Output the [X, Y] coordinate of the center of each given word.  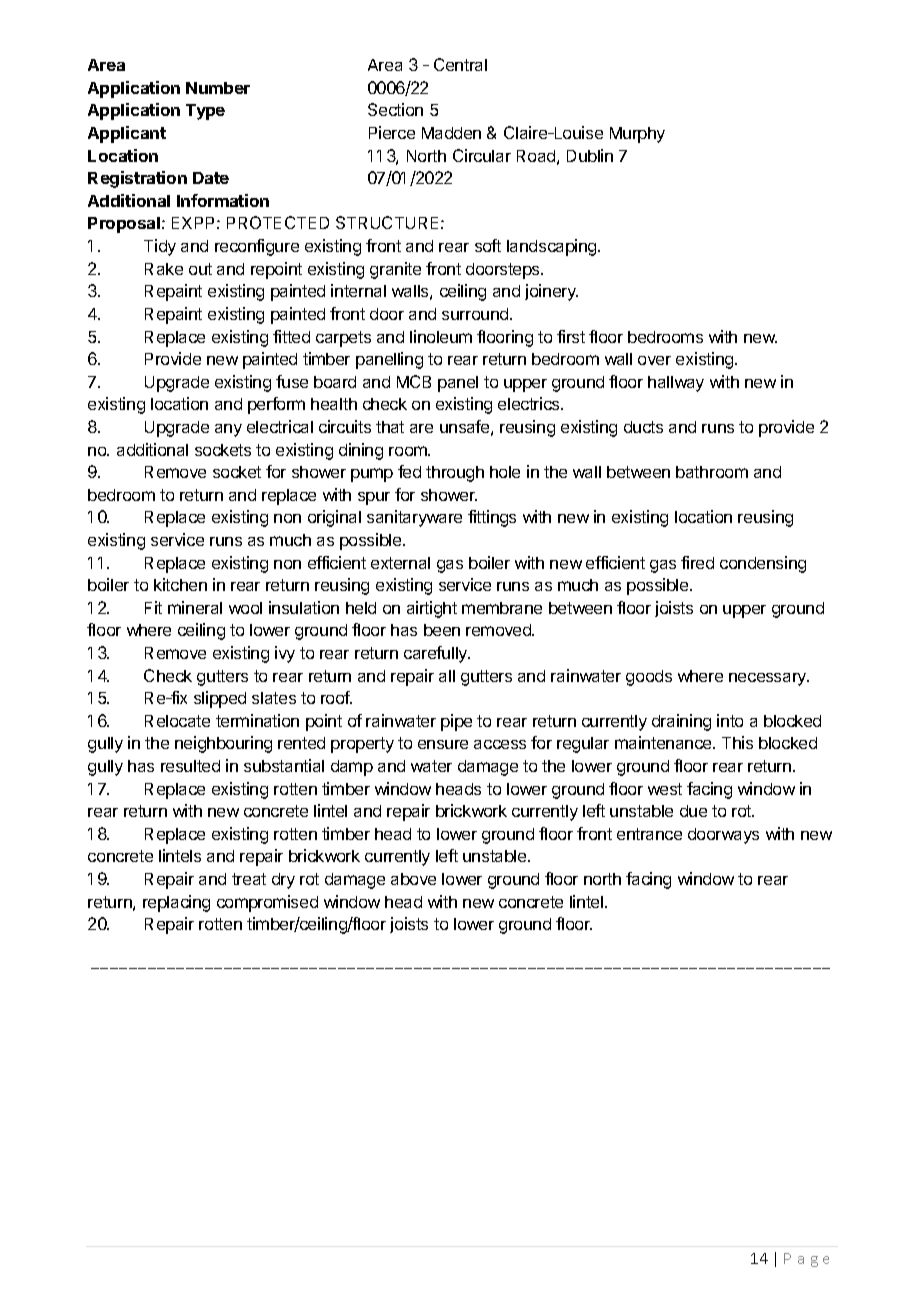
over [654, 360]
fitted [291, 336]
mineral [195, 607]
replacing [176, 903]
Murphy [637, 135]
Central [460, 64]
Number [218, 88]
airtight [432, 609]
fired [697, 562]
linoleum [441, 336]
